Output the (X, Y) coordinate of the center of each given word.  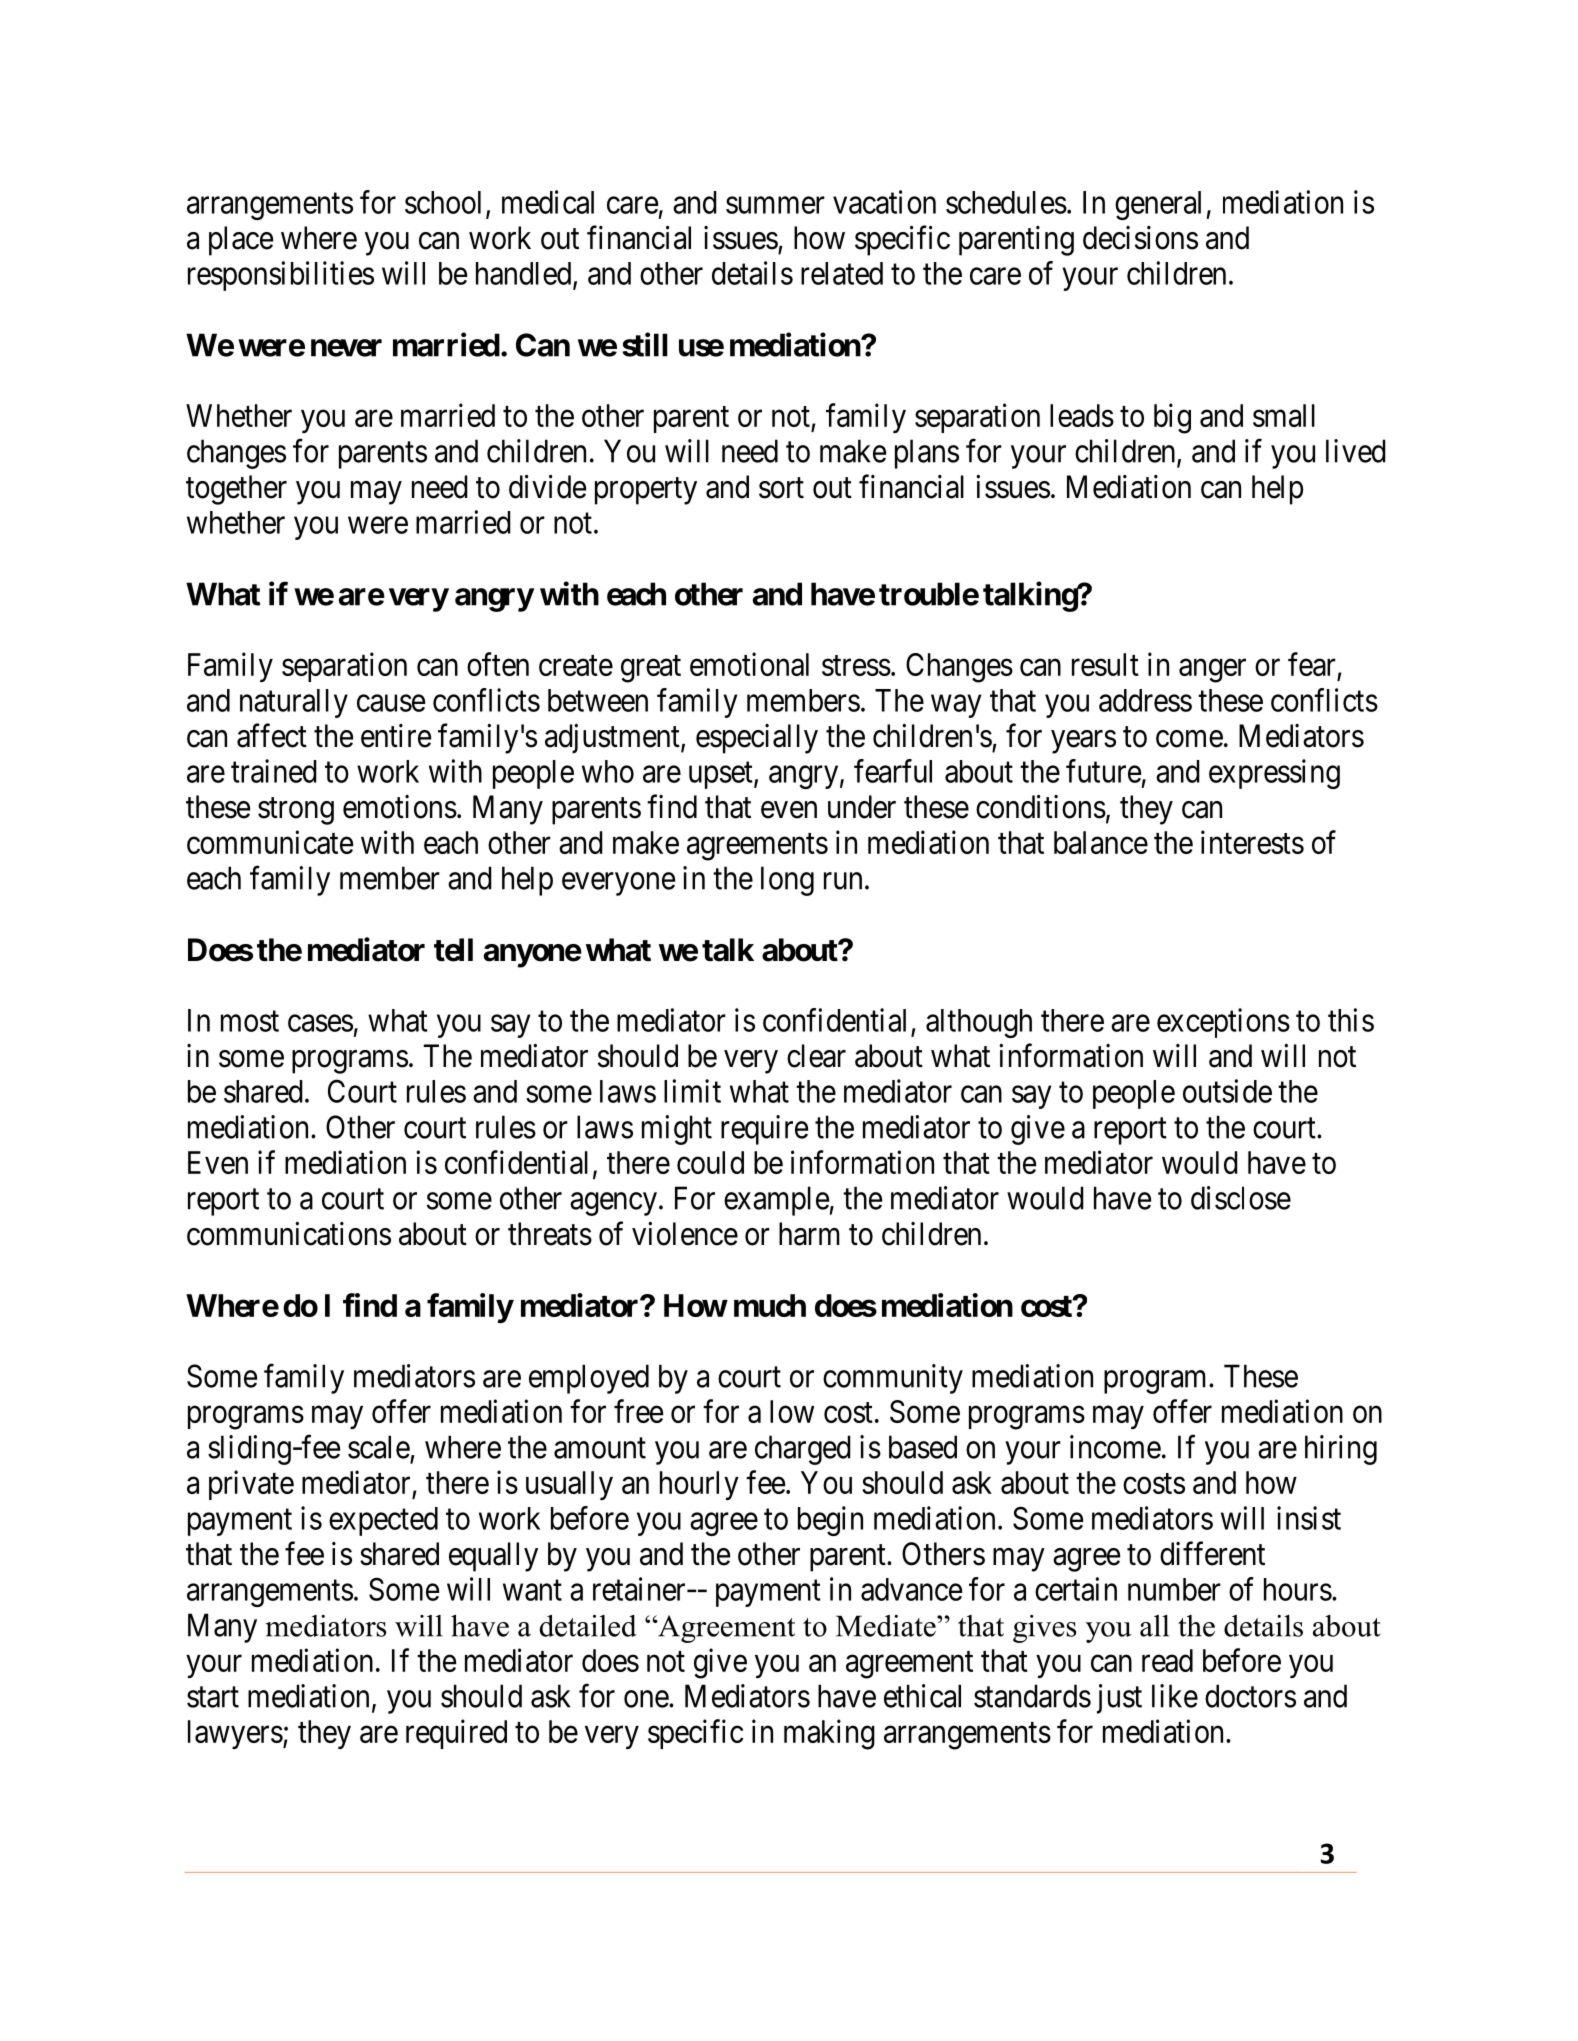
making (829, 1734)
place (241, 241)
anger (1212, 671)
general (1161, 205)
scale (379, 1447)
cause (391, 703)
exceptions (1223, 1023)
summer (775, 205)
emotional (749, 664)
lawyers (235, 1734)
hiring (1341, 1450)
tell (453, 950)
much (770, 1305)
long (787, 881)
